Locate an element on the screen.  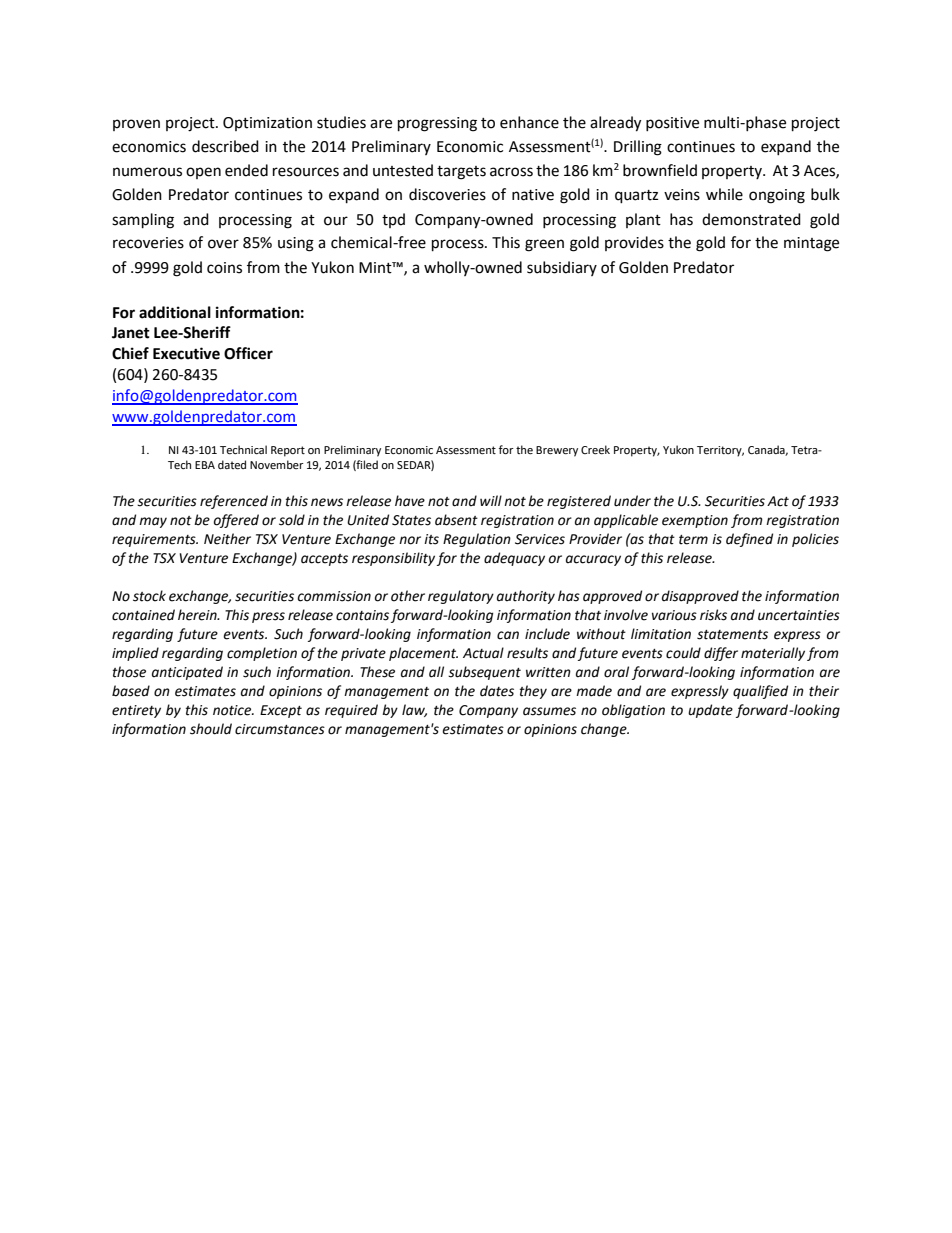
dated is located at coordinates (232, 465).
